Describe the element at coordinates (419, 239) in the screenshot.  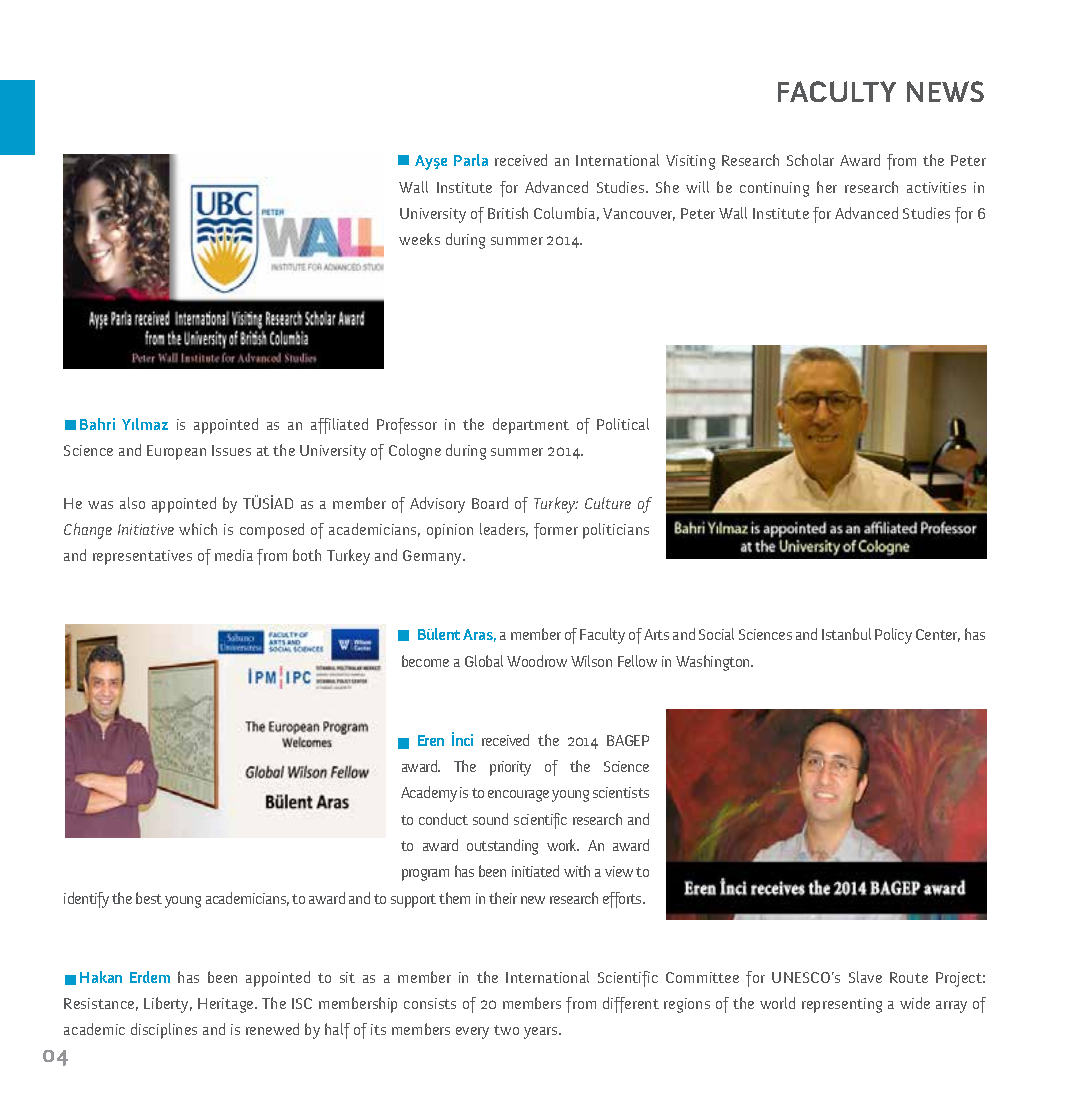
I see `weeks` at that location.
